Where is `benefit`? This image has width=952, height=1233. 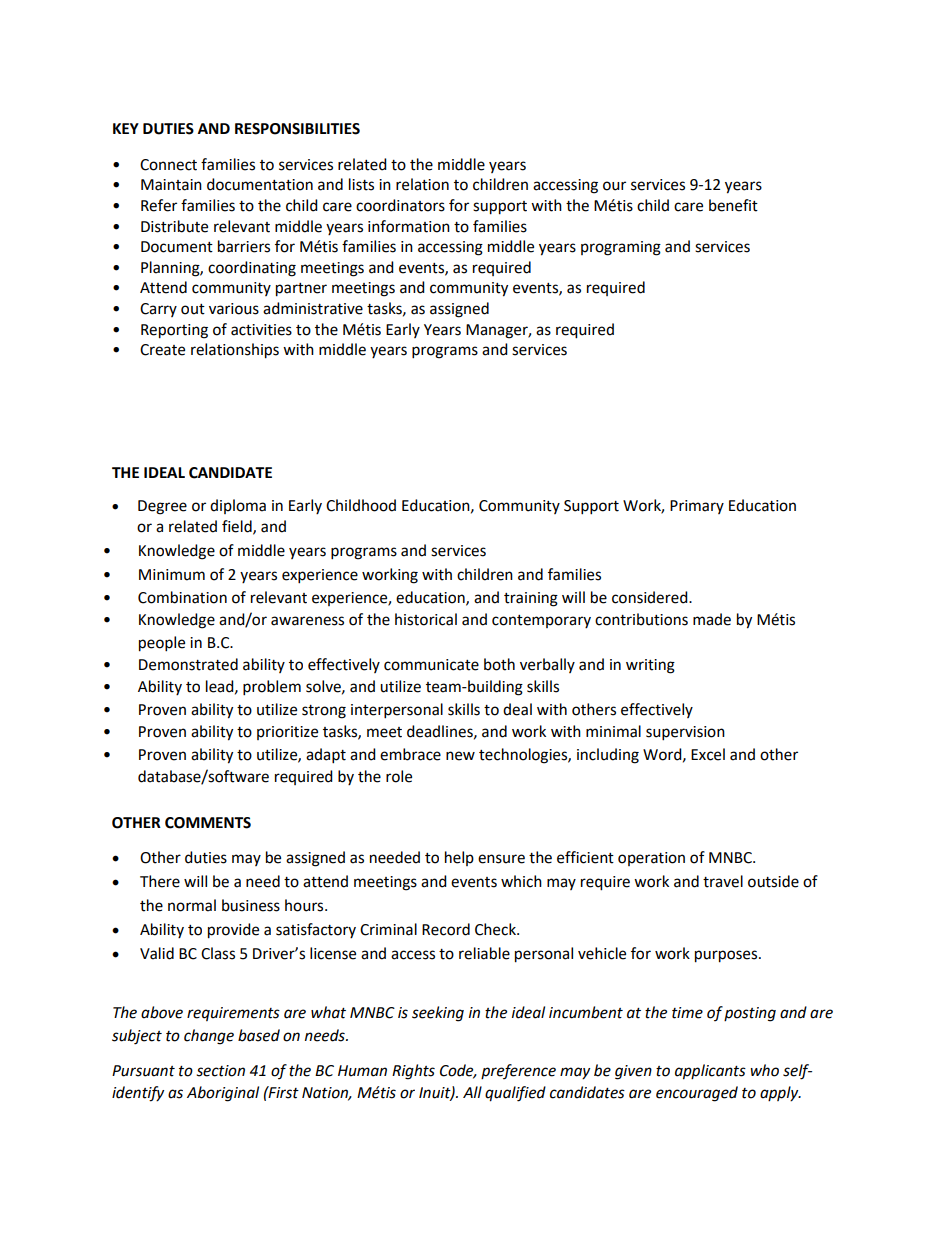 benefit is located at coordinates (733, 205).
